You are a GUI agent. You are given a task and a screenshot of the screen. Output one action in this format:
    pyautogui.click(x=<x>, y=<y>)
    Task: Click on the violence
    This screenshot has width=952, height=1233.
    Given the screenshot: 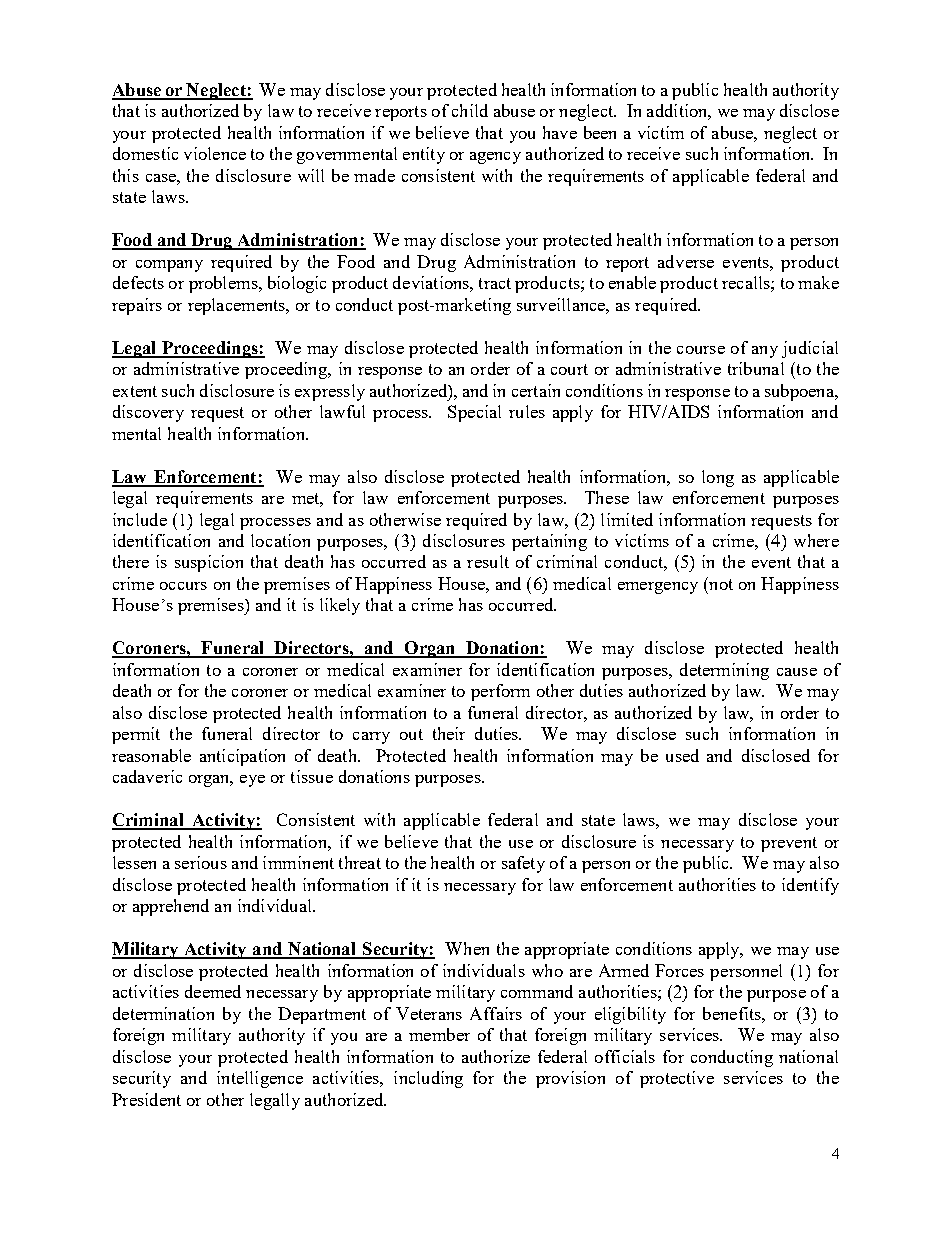 What is the action you would take?
    pyautogui.click(x=215, y=153)
